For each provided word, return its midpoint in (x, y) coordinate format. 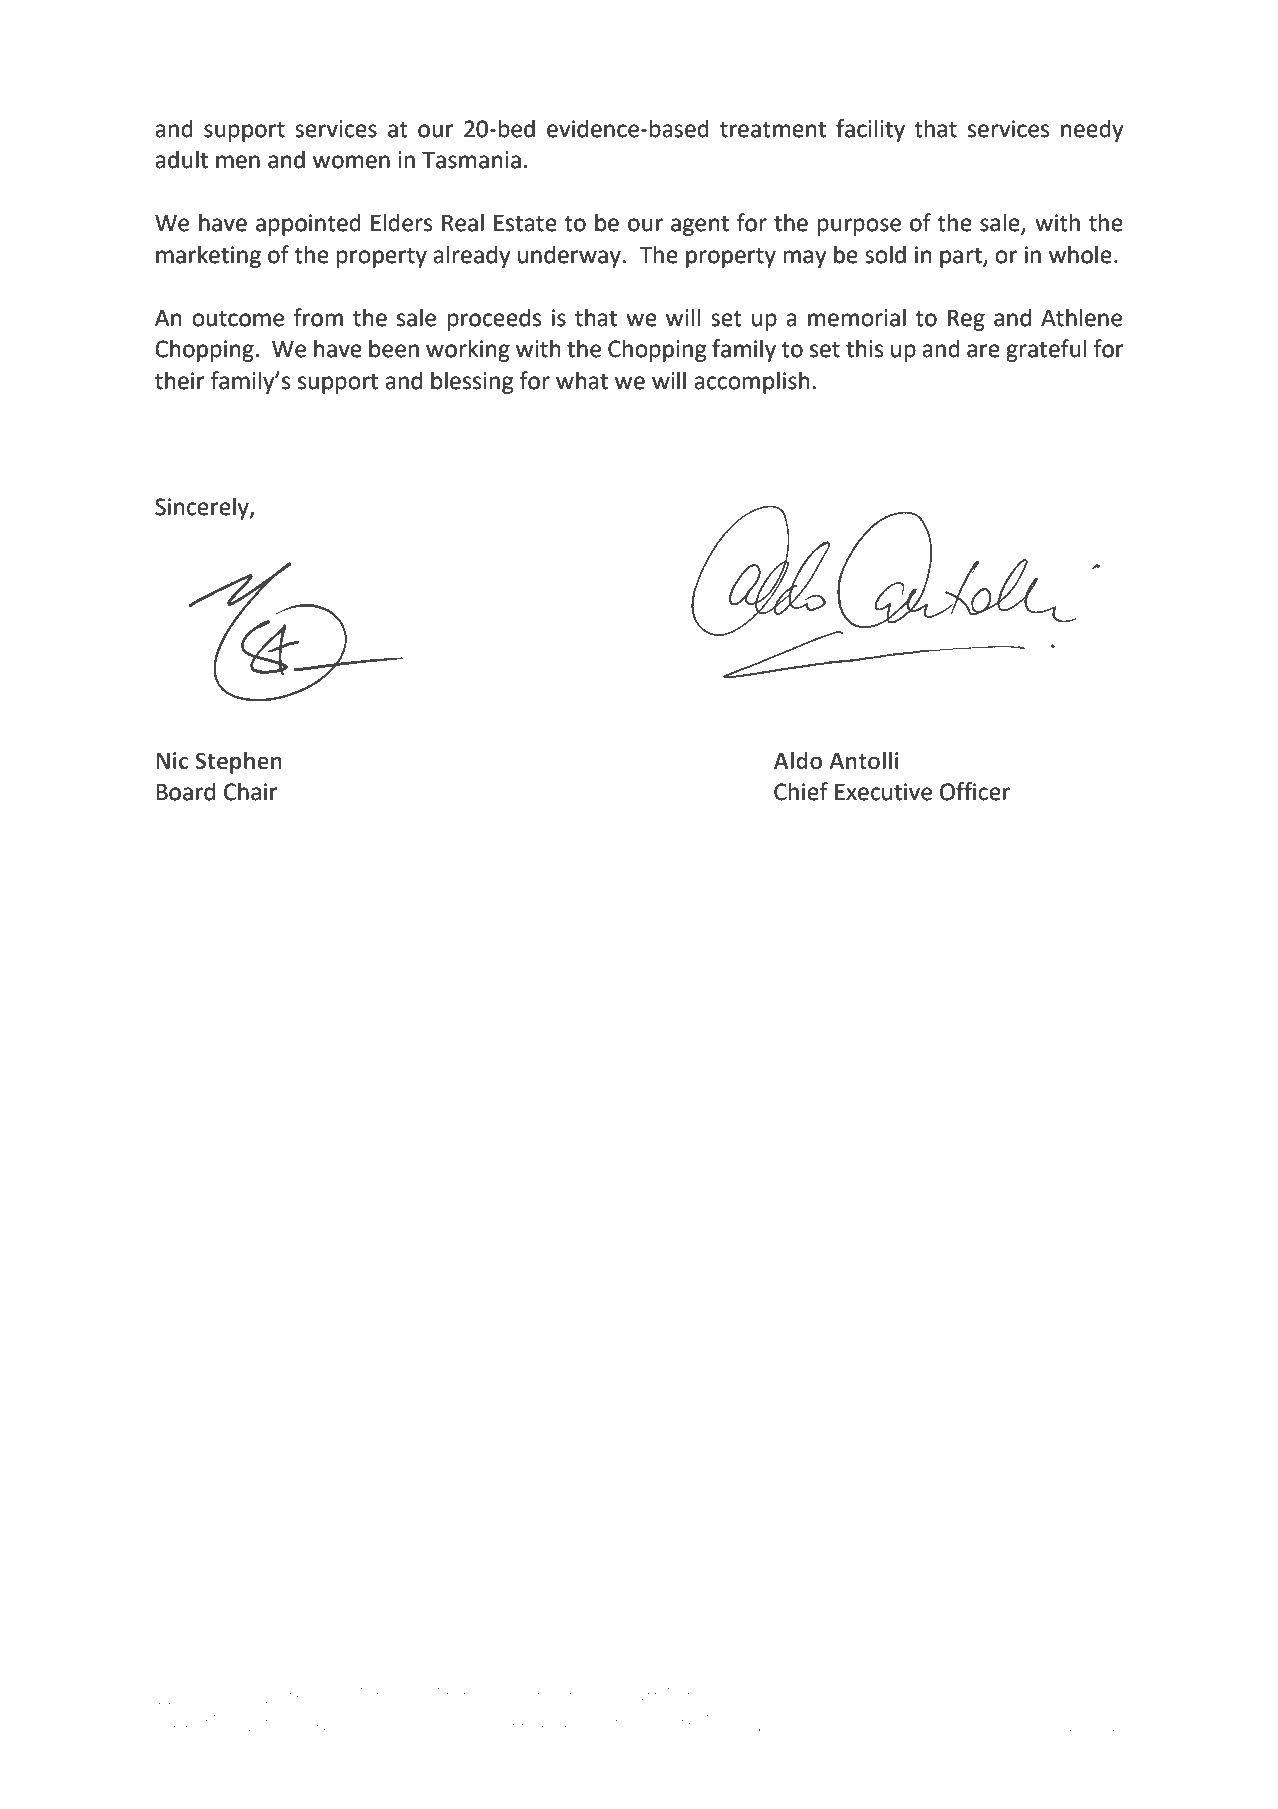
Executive (883, 792)
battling (657, 1698)
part (962, 257)
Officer (975, 791)
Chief (801, 791)
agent (700, 225)
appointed (308, 224)
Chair (251, 791)
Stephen (238, 763)
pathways (308, 1698)
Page (1040, 1725)
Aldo (798, 761)
